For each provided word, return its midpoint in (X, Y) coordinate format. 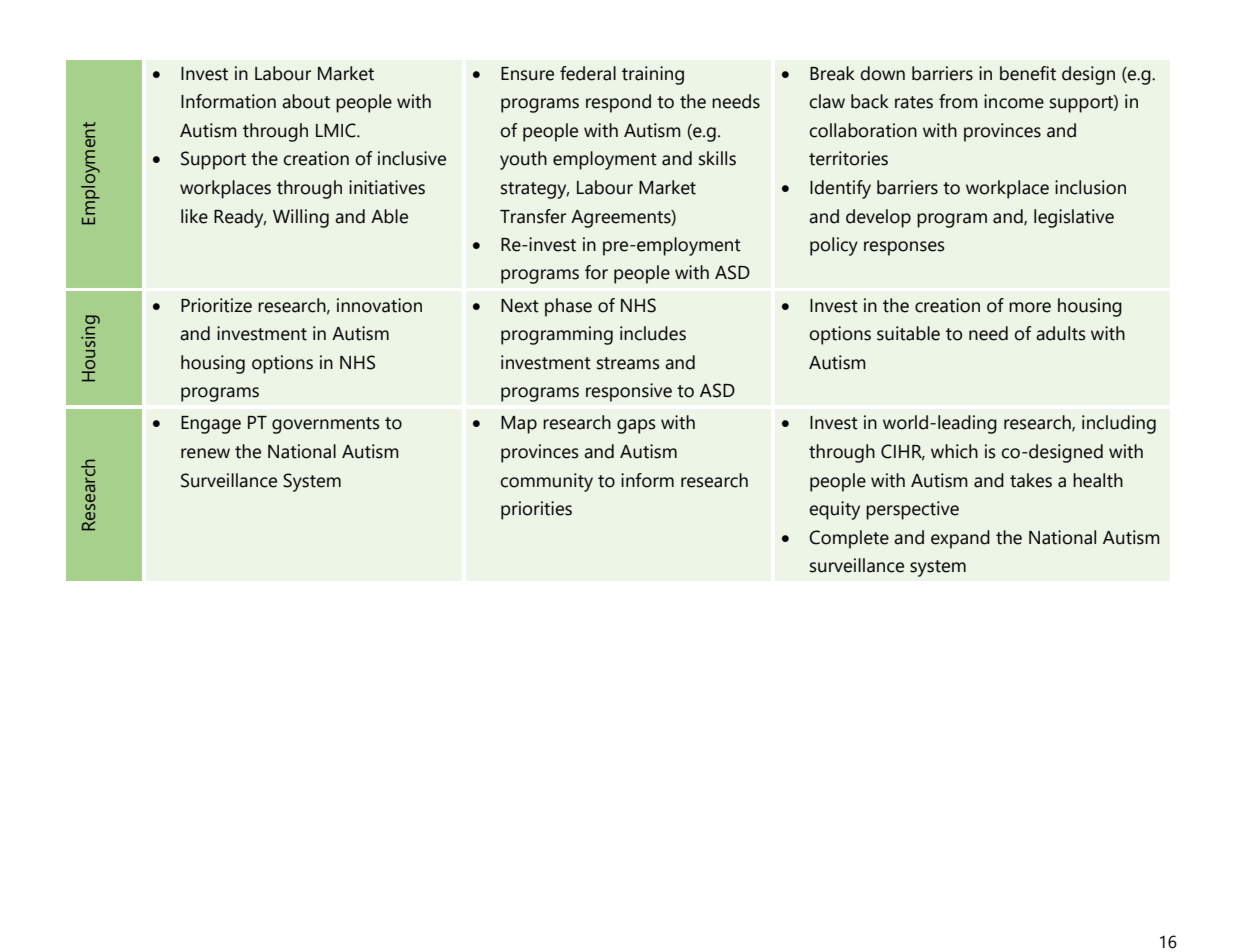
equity (834, 510)
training (653, 75)
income (1014, 101)
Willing (301, 218)
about (306, 101)
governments (326, 425)
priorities (536, 510)
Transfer (533, 216)
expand (960, 539)
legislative (1074, 218)
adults (1061, 333)
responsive (629, 392)
